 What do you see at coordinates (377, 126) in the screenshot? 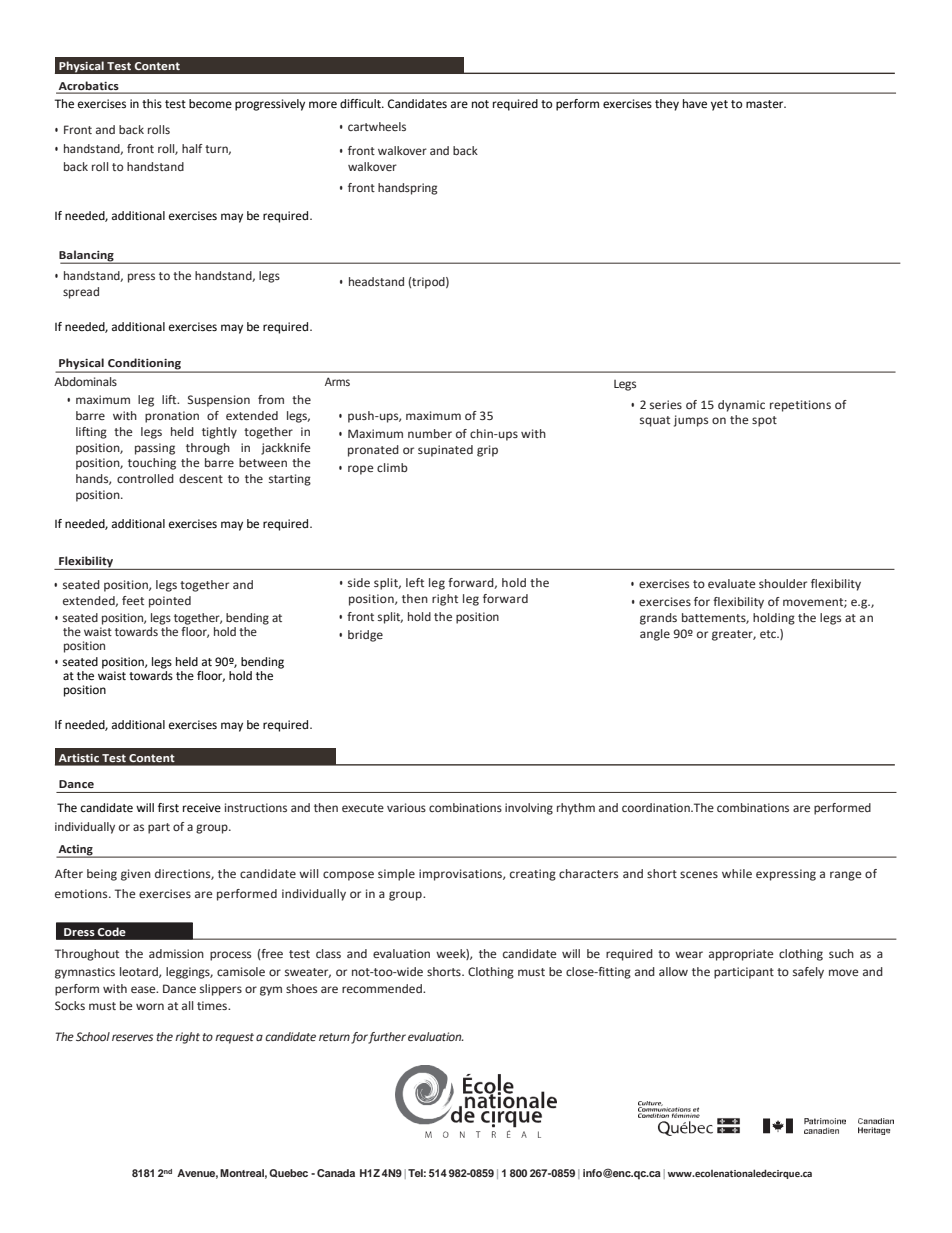
I see `cartwheels` at bounding box center [377, 126].
